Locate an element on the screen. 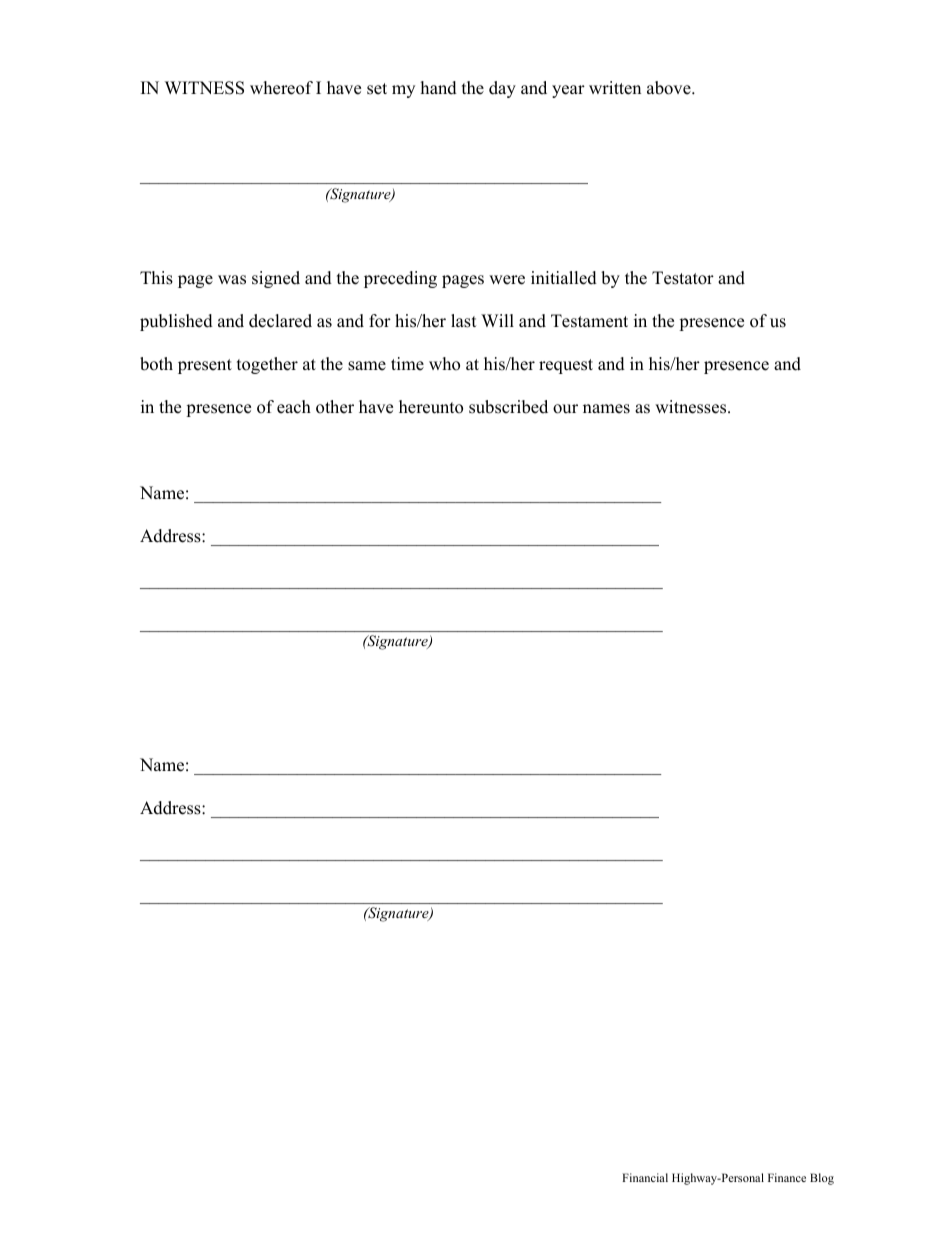 The image size is (952, 1233). Testator is located at coordinates (683, 278).
